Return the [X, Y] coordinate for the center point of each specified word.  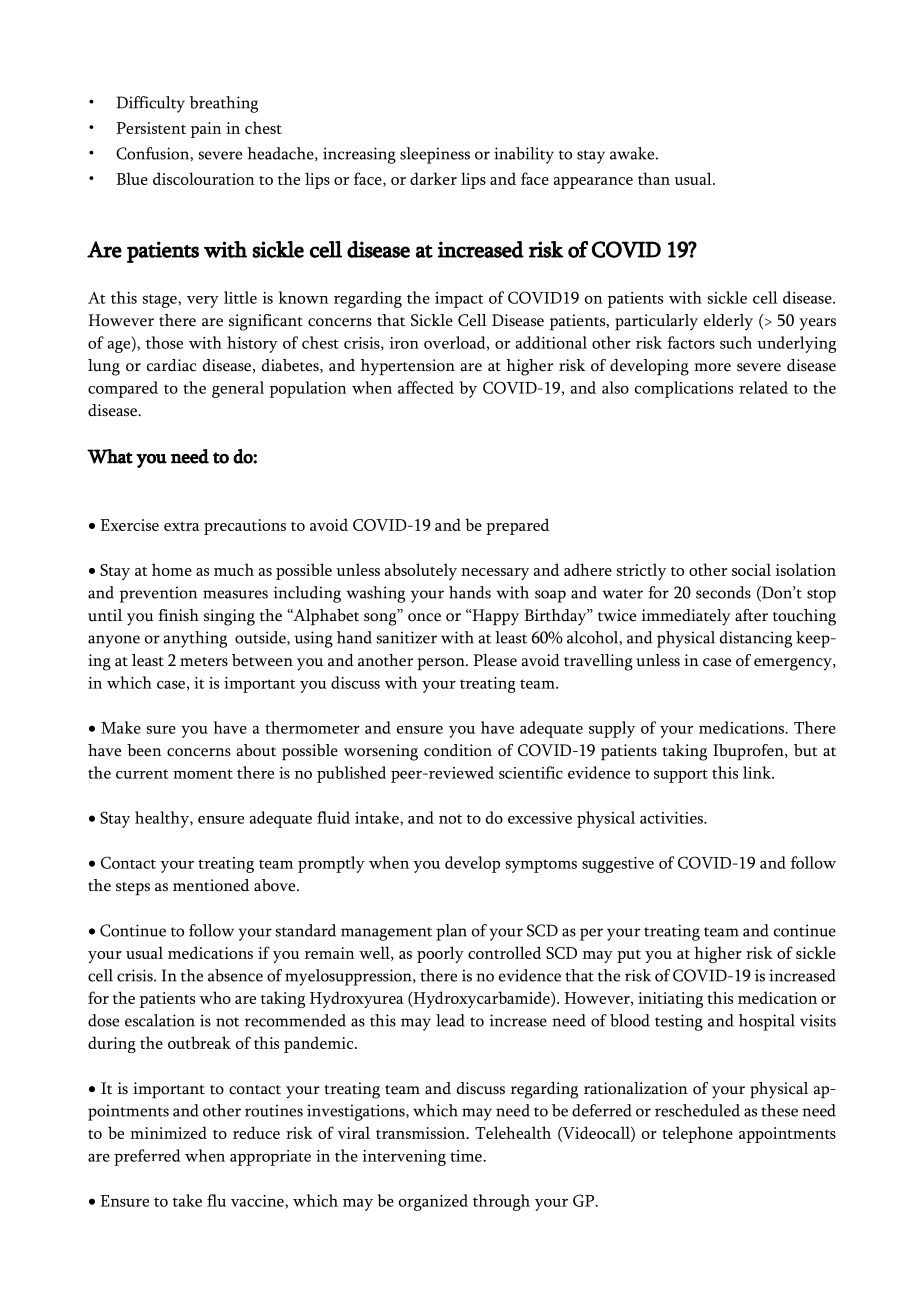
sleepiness [435, 155]
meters [204, 662]
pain [206, 130]
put [629, 956]
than [654, 178]
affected [426, 387]
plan [451, 932]
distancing [756, 639]
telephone [697, 1134]
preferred [147, 1157]
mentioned [211, 885]
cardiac [171, 365]
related [763, 387]
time [467, 1156]
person [442, 664]
